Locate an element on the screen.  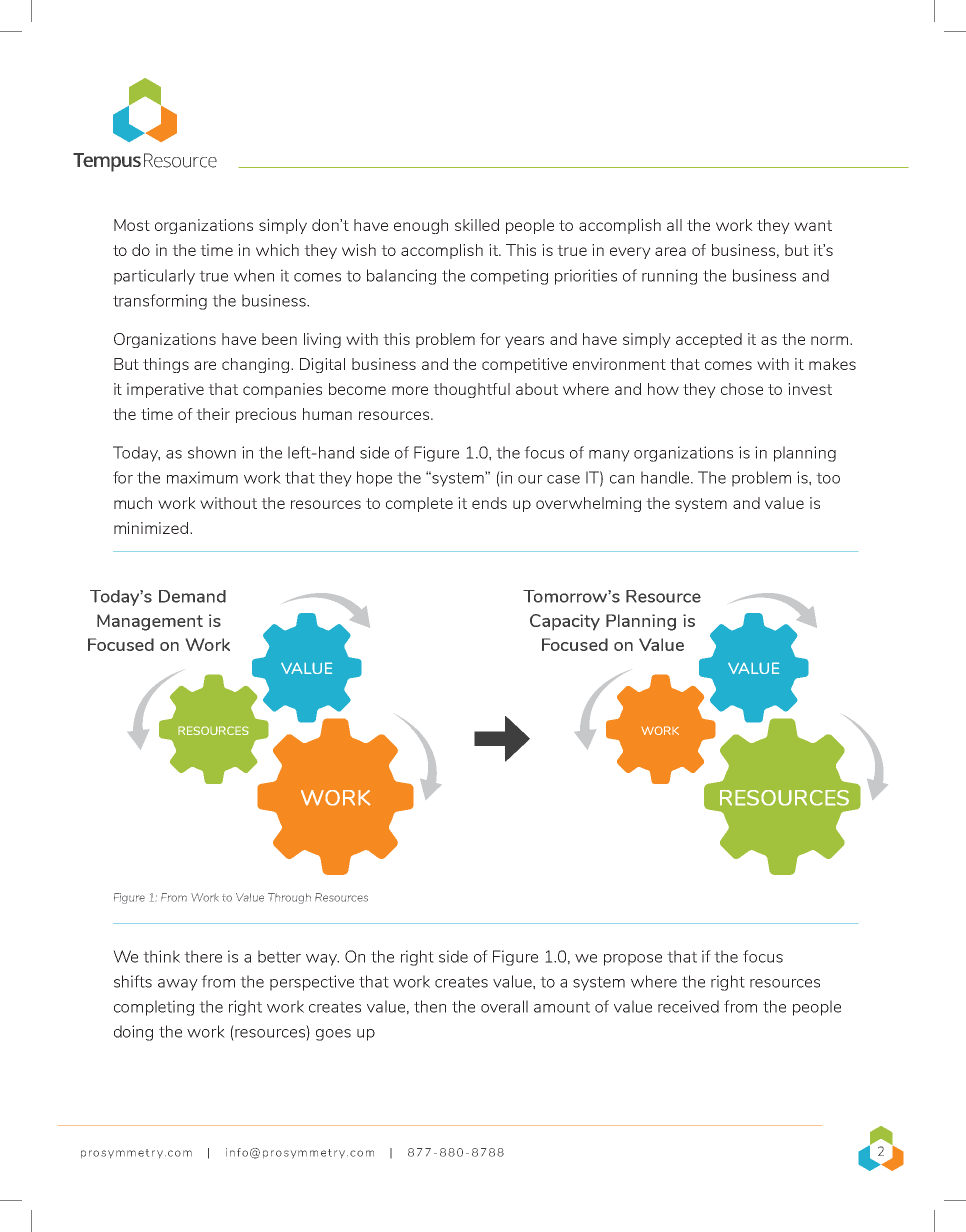
want is located at coordinates (813, 225).
